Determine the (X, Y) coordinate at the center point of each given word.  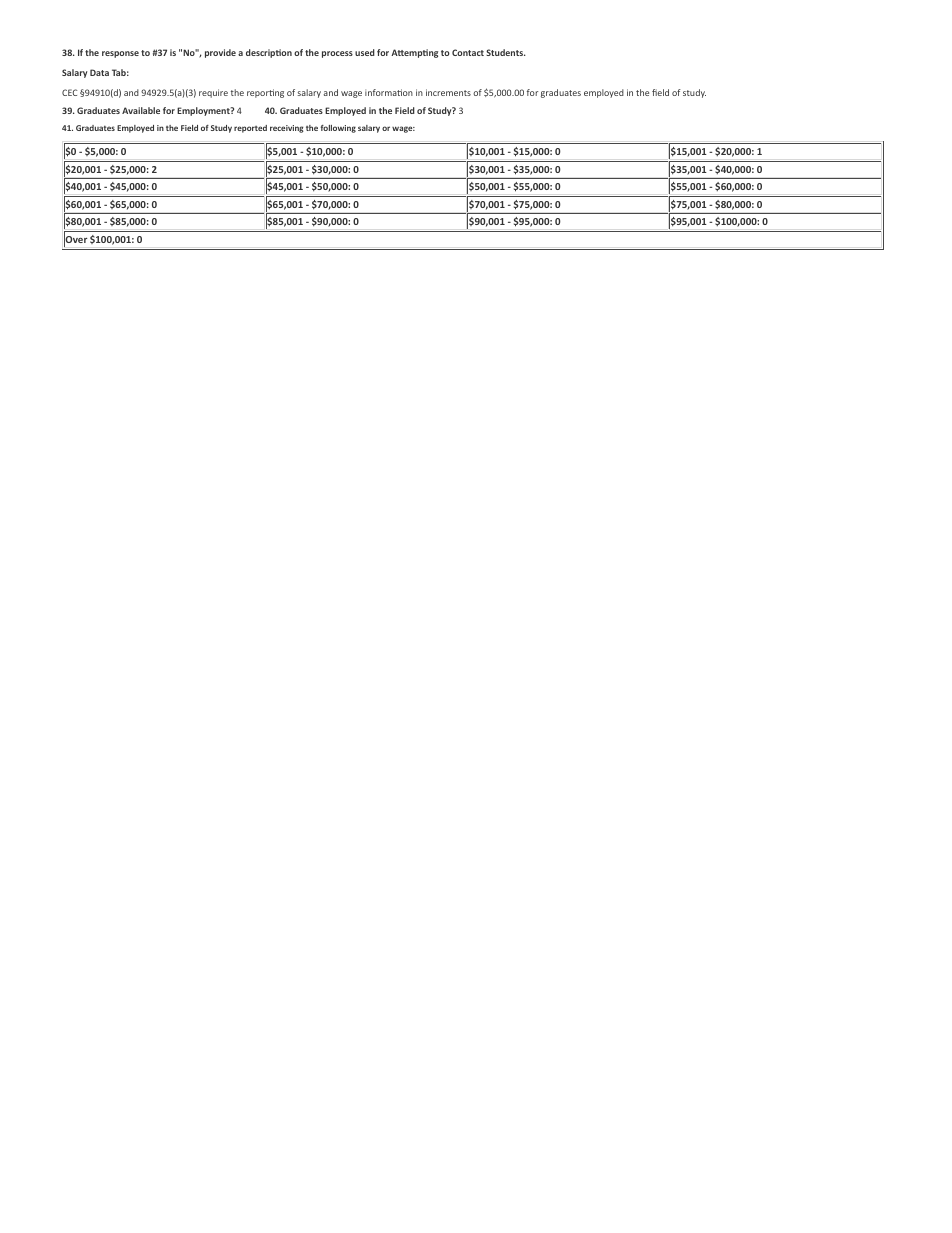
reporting (265, 93)
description (269, 53)
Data (99, 72)
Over (75, 240)
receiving (287, 129)
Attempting (414, 53)
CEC (69, 92)
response (120, 54)
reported (250, 129)
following (338, 129)
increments (448, 92)
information (389, 92)
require (213, 93)
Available (141, 110)
